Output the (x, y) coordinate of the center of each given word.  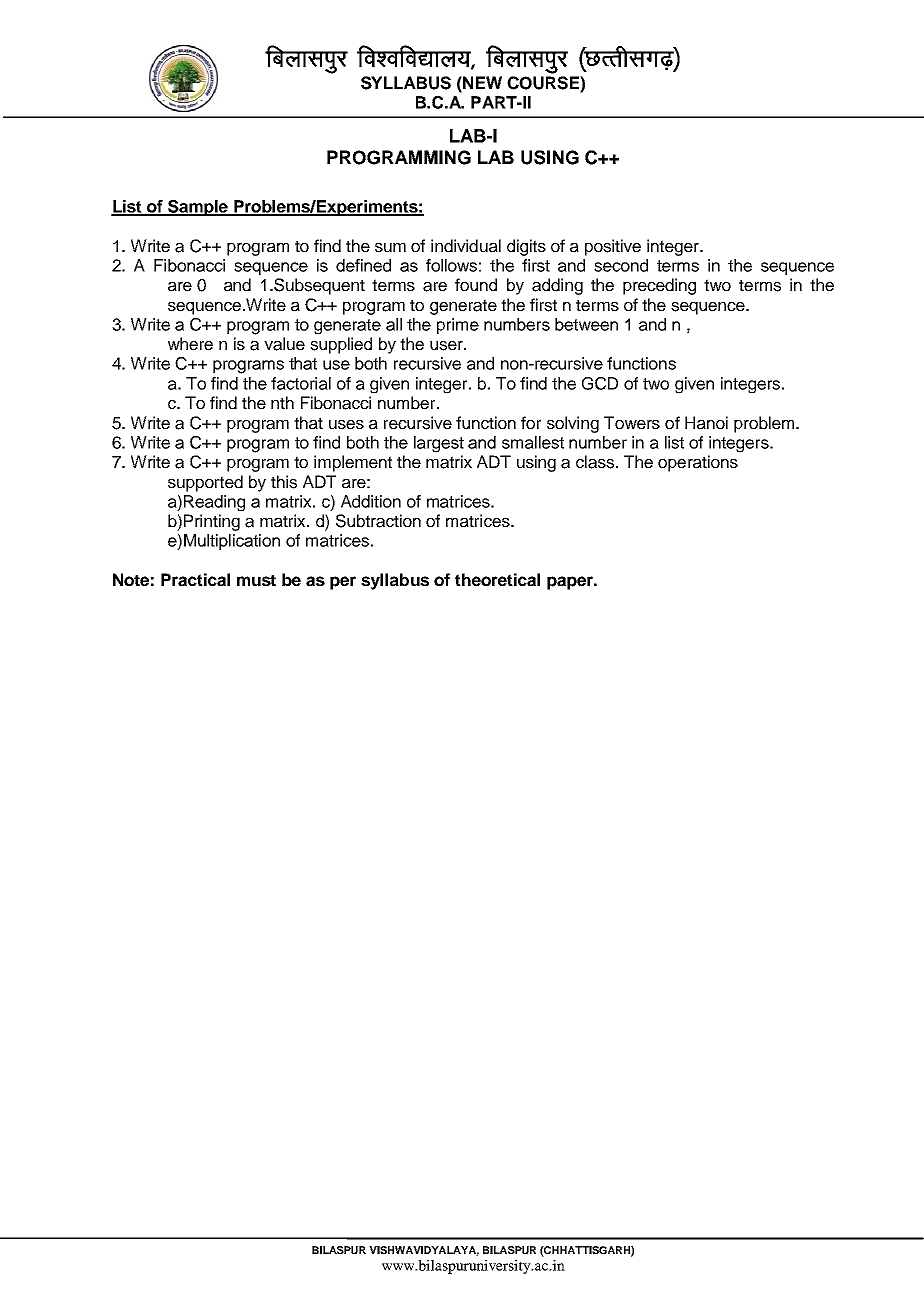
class (596, 462)
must (256, 580)
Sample (198, 208)
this (284, 482)
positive (613, 247)
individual (466, 246)
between (586, 324)
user (447, 346)
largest (439, 444)
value (284, 344)
